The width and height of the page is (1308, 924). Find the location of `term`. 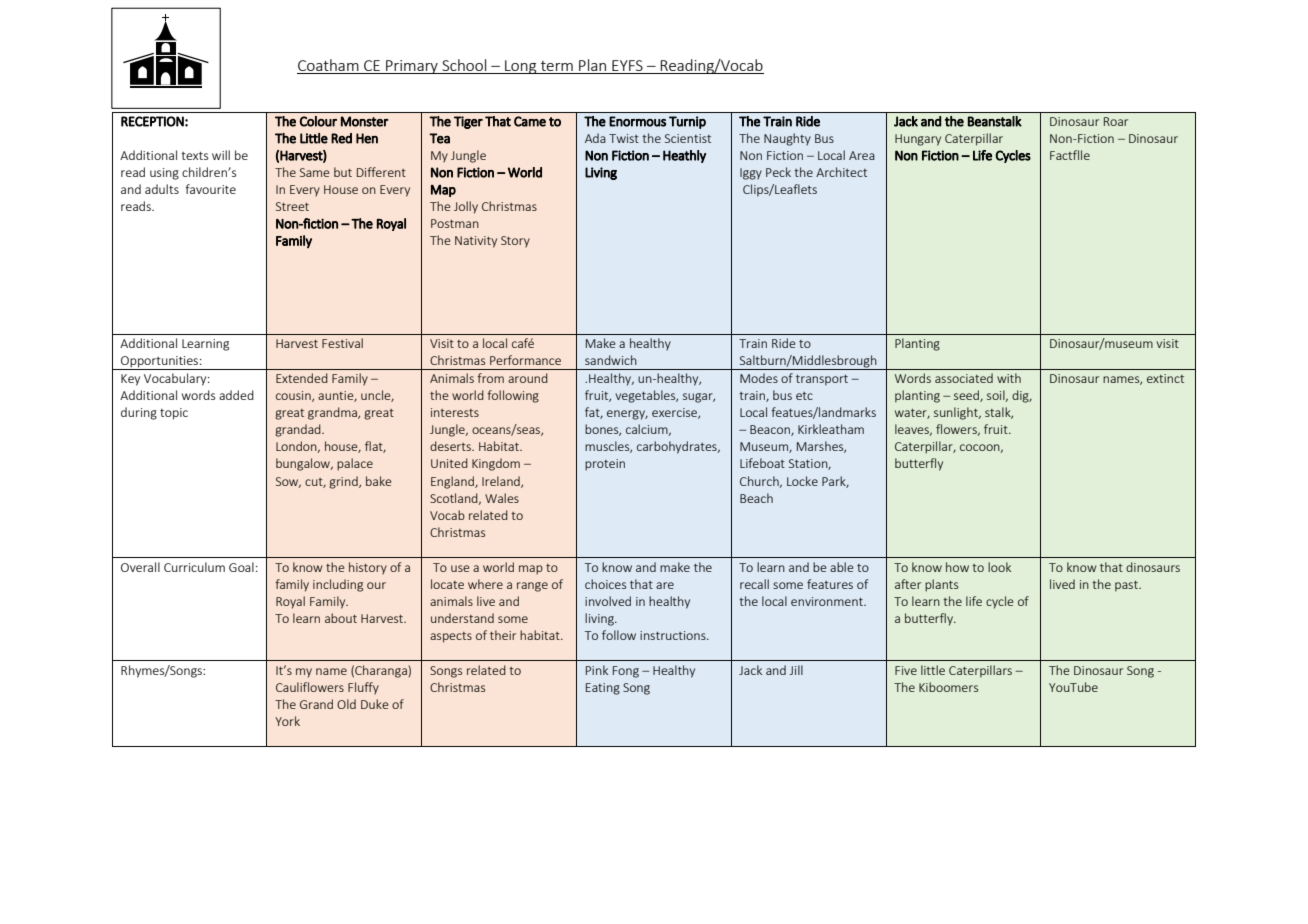

term is located at coordinates (557, 67).
